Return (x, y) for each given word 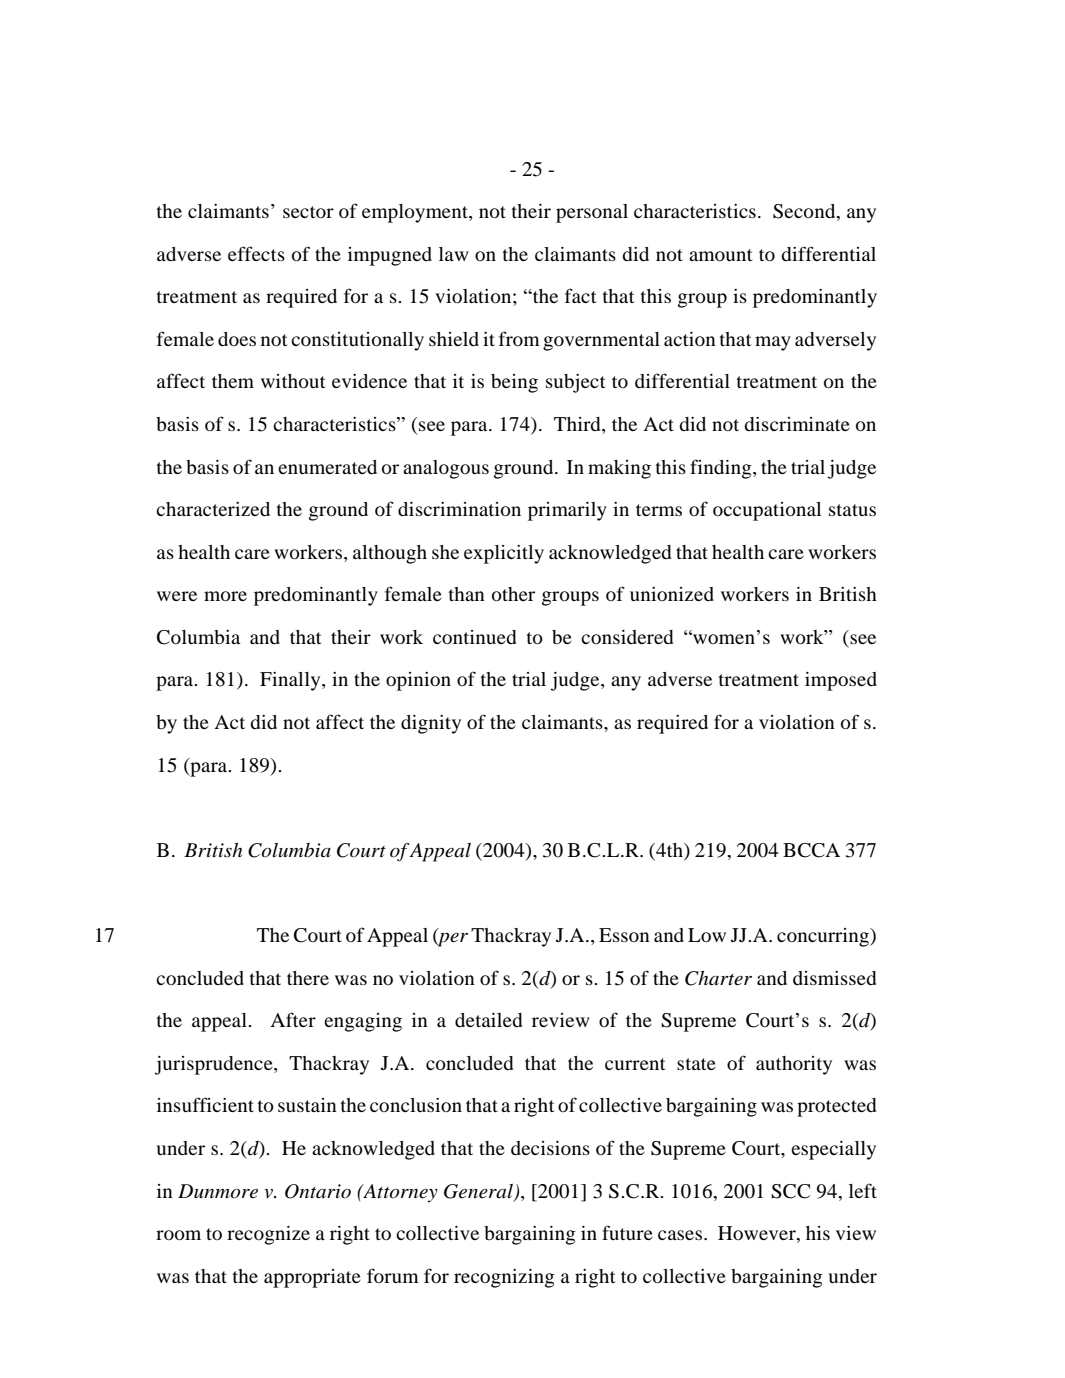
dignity (431, 724)
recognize (268, 1235)
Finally (291, 681)
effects (256, 253)
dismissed (834, 978)
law (454, 254)
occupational (767, 511)
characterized (213, 509)
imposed (841, 681)
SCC (790, 1191)
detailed (488, 1020)
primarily (567, 511)
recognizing (504, 1278)
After (293, 1019)
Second (805, 212)
